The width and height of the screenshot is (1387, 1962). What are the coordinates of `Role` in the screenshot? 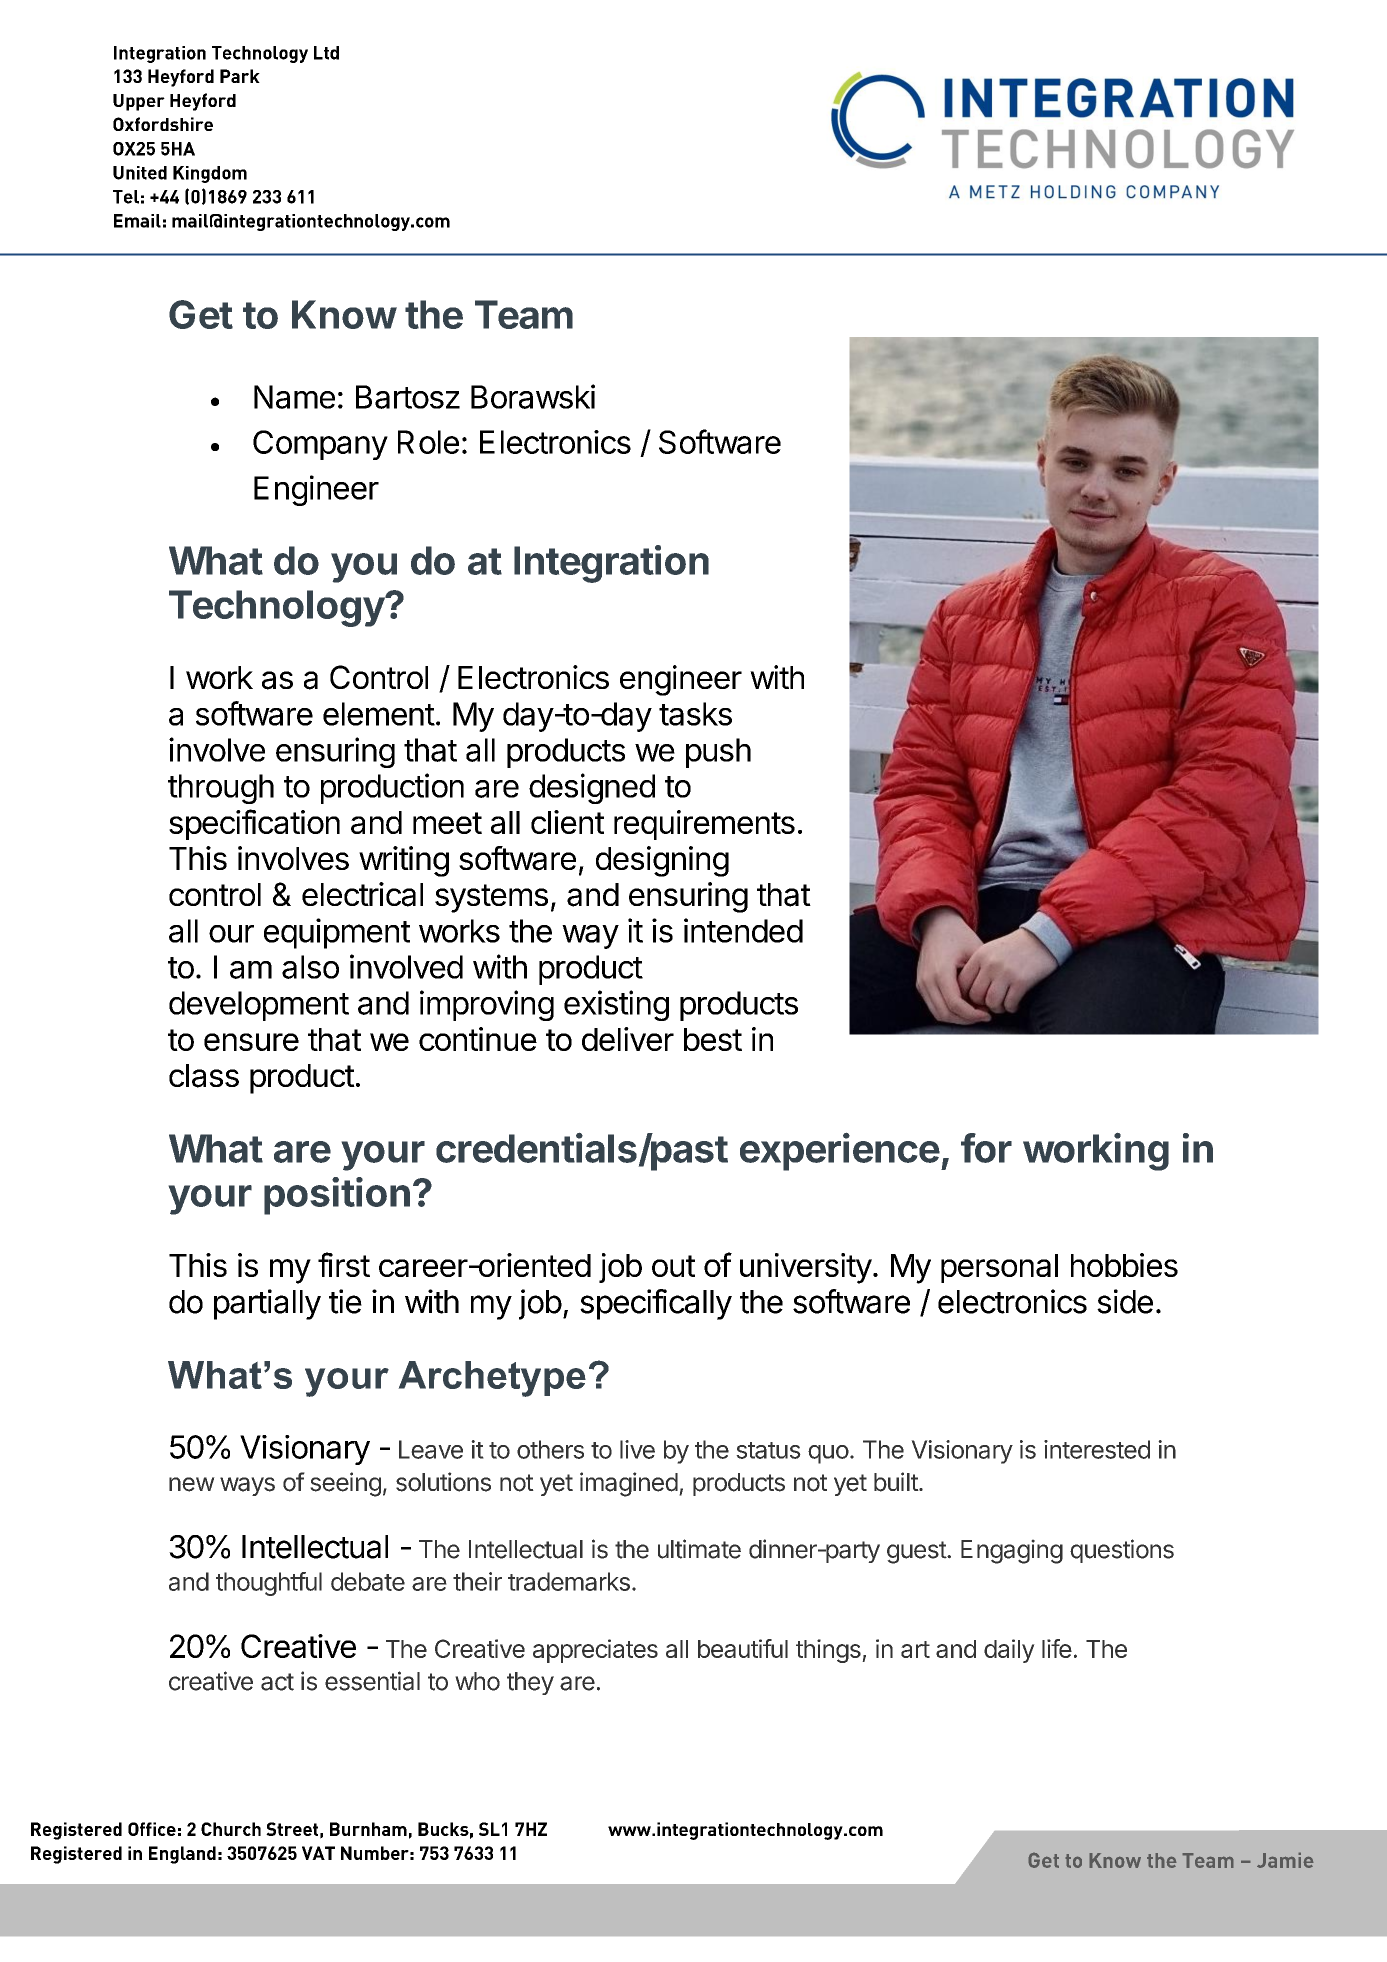 It's located at (428, 442).
